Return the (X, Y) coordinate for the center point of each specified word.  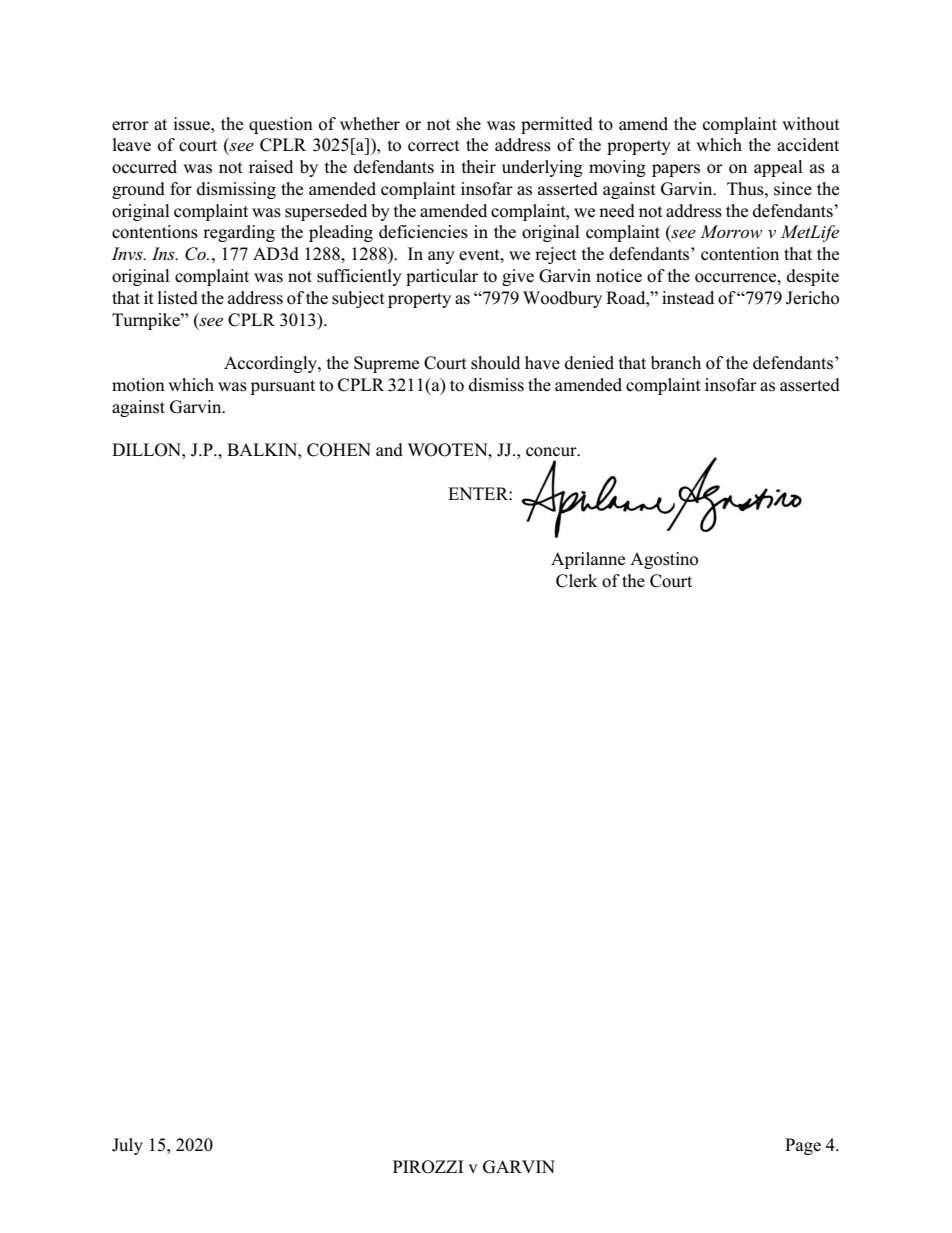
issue (192, 124)
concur (552, 452)
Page (803, 1146)
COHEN (339, 450)
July (127, 1146)
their (479, 166)
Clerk (576, 581)
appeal (778, 168)
